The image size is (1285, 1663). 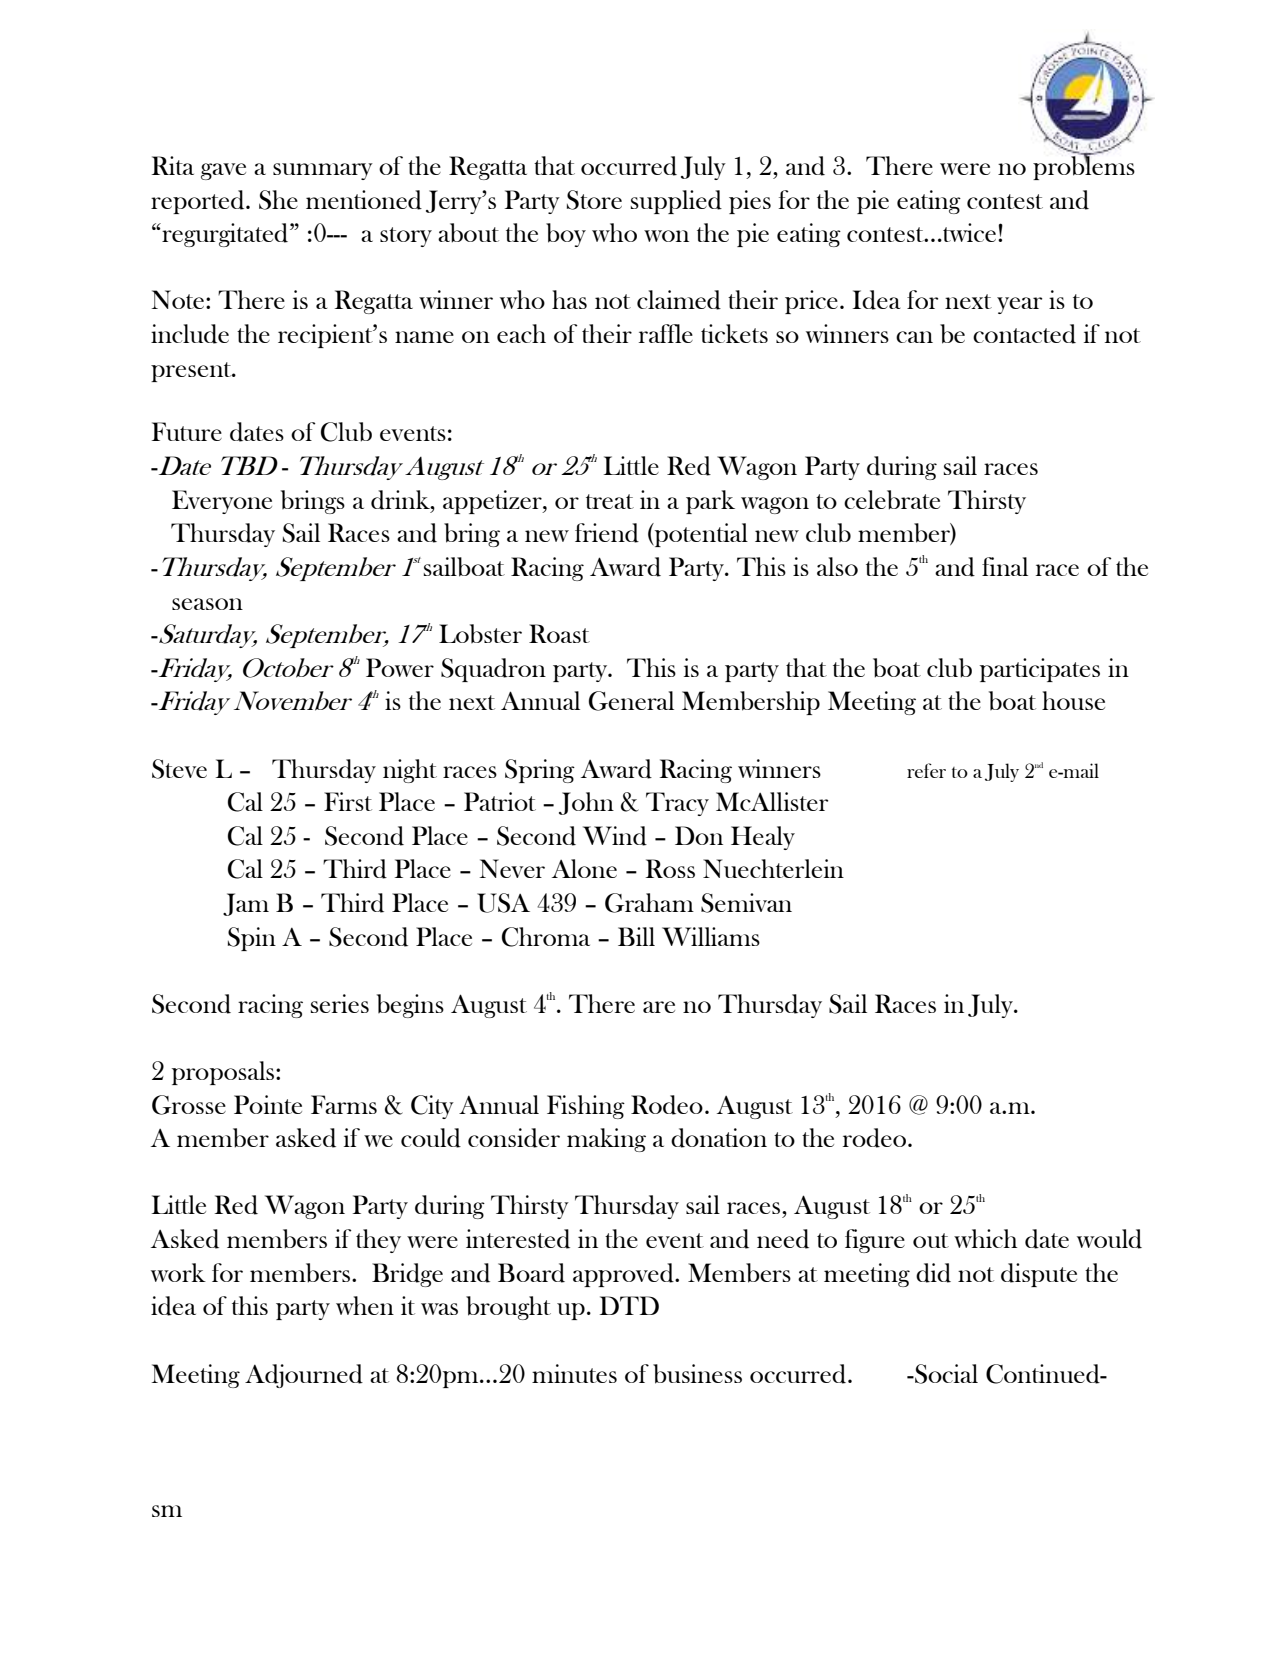 I want to click on She, so click(x=278, y=200).
